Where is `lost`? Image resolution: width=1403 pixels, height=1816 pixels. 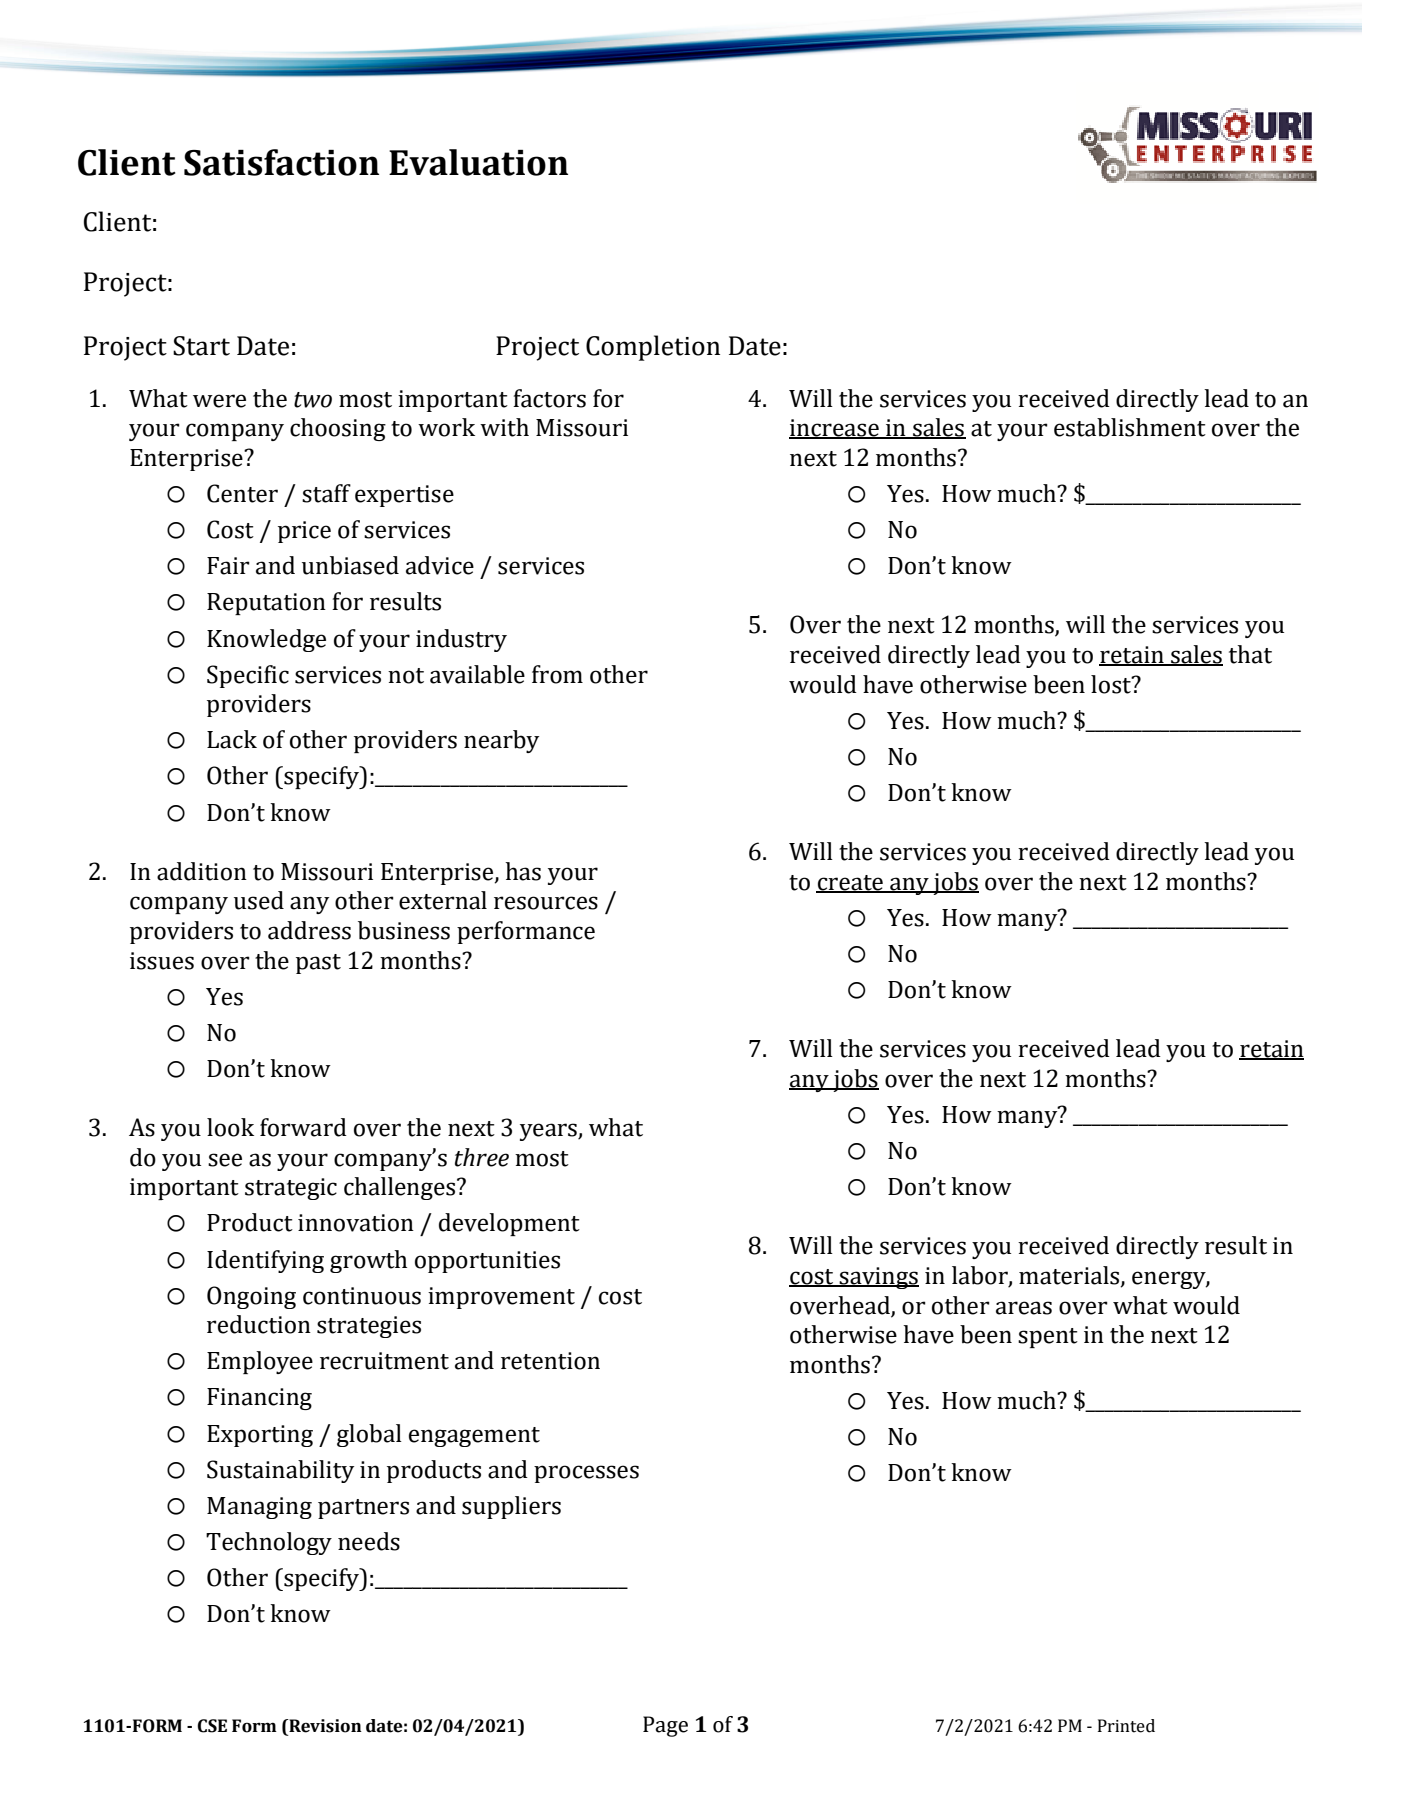 lost is located at coordinates (1112, 684).
